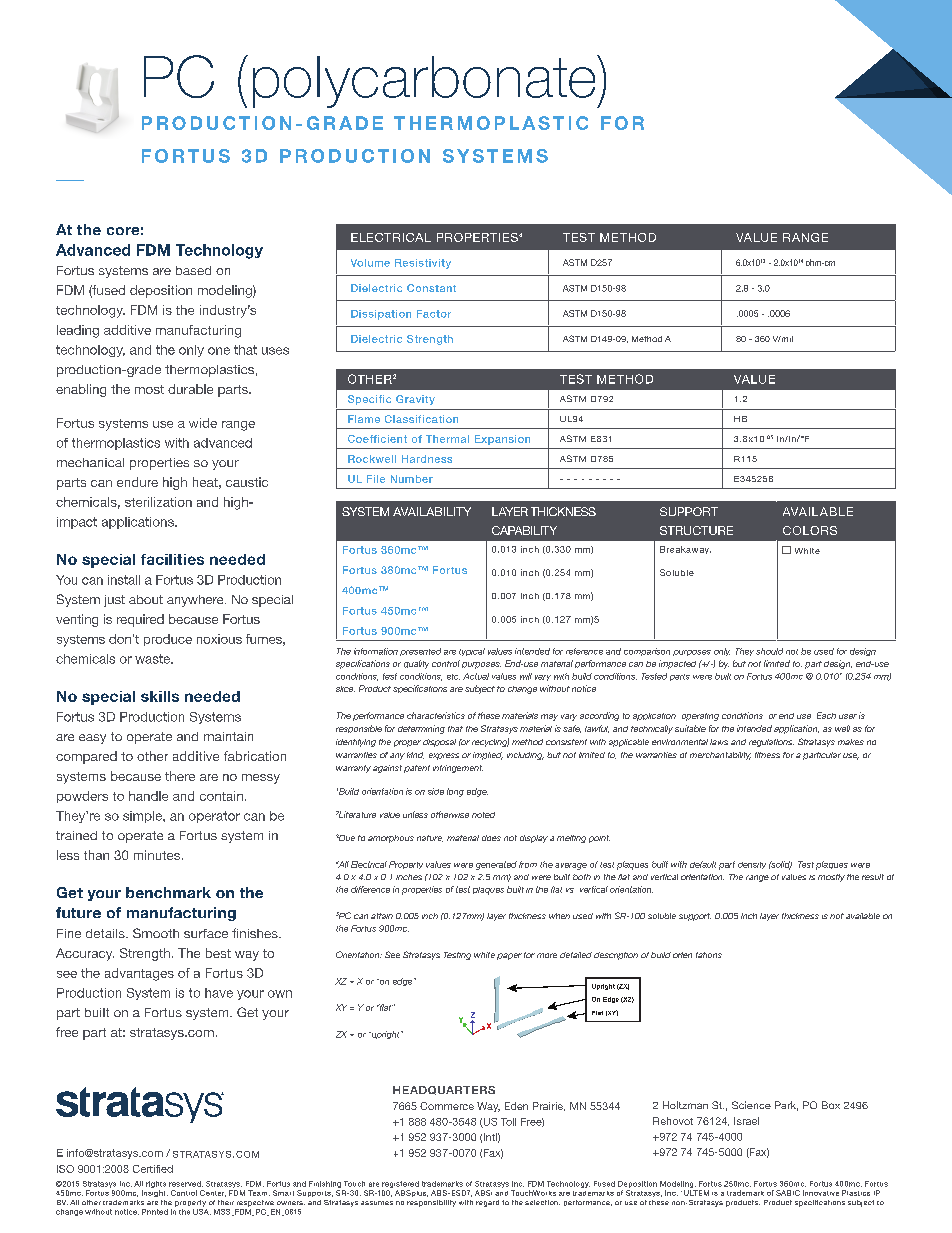  I want to click on regard, so click(487, 1203).
